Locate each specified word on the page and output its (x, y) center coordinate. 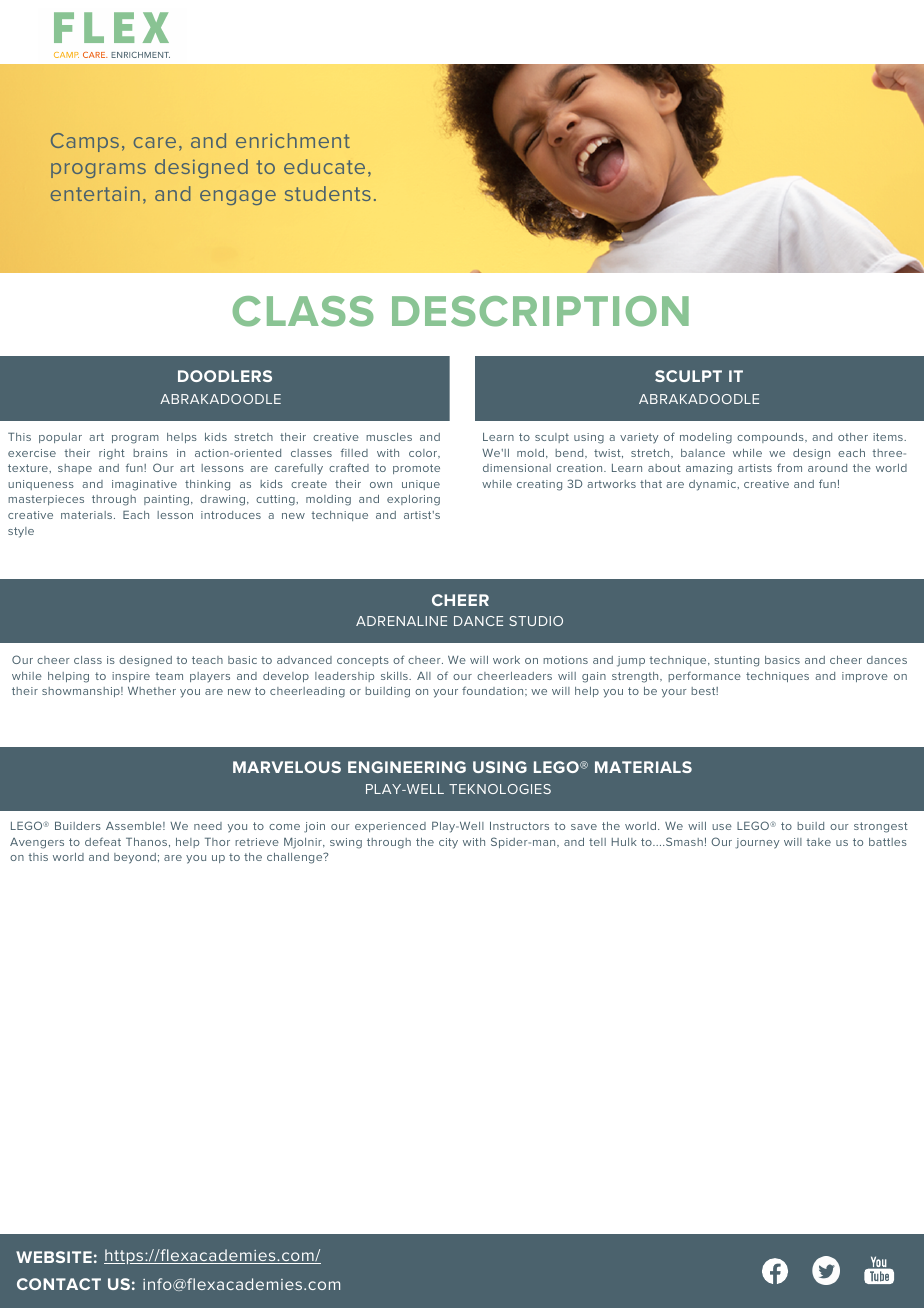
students (328, 193)
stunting (736, 661)
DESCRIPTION (540, 311)
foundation (494, 690)
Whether (152, 691)
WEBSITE (54, 1257)
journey (757, 843)
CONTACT (59, 1284)
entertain (95, 194)
